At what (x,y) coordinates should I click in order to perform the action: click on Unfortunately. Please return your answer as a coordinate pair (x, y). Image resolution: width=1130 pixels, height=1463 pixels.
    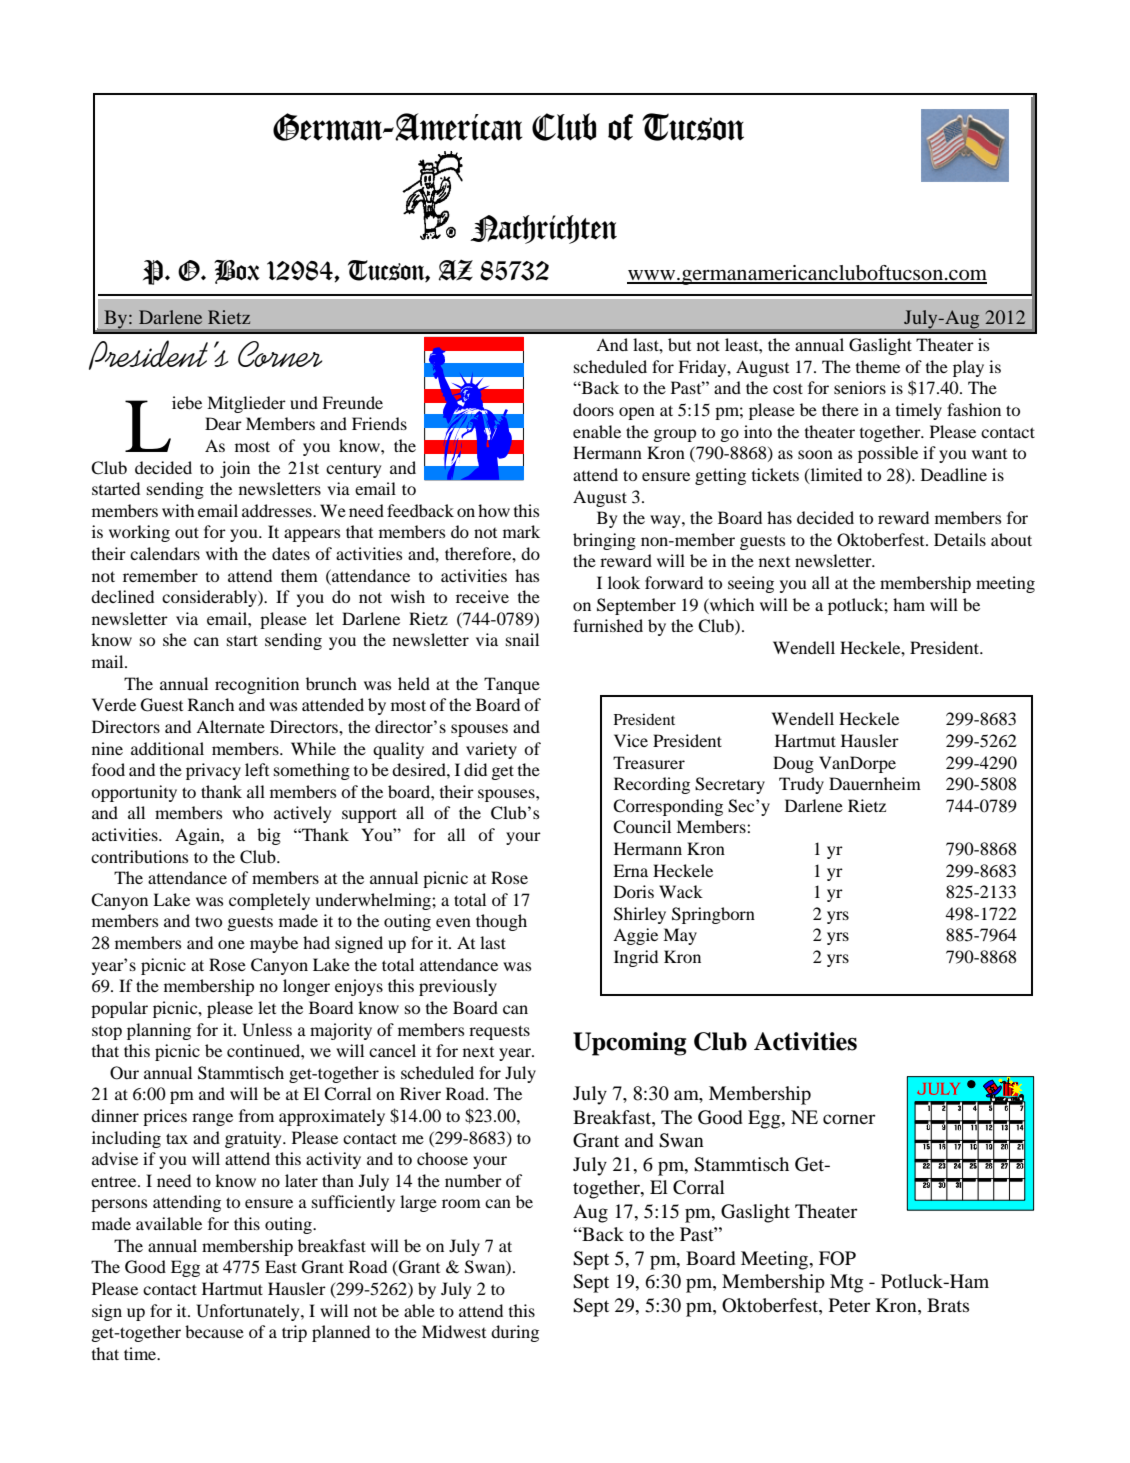
    Looking at the image, I should click on (249, 1312).
